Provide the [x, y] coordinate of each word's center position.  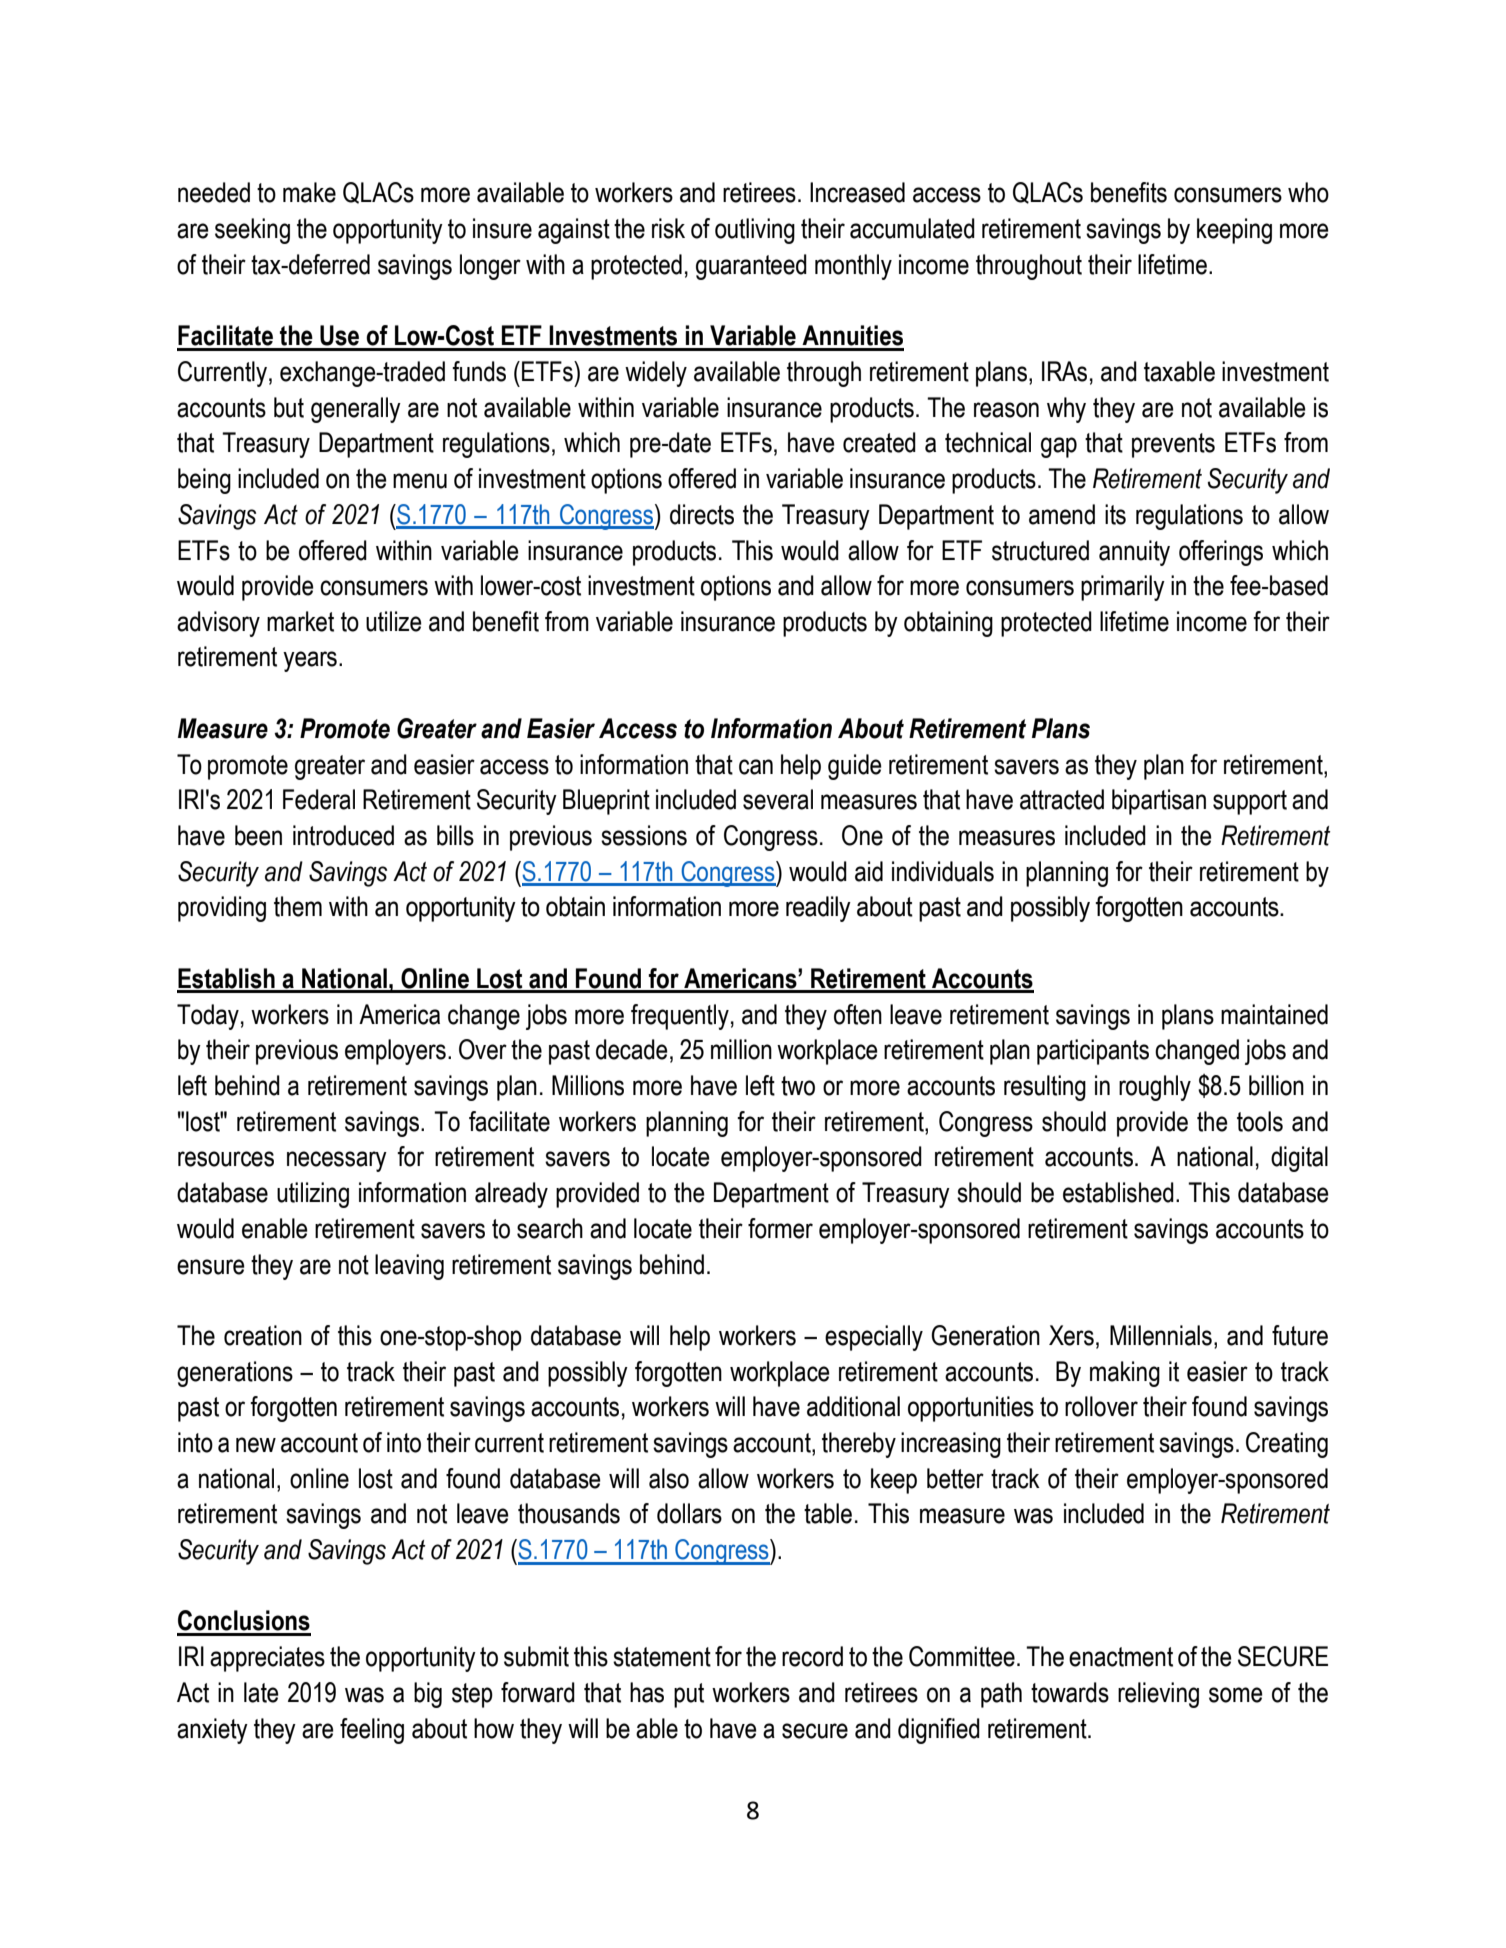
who [1308, 192]
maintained [1274, 1014]
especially [874, 1338]
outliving [755, 231]
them [298, 906]
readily [818, 909]
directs [702, 514]
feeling [372, 1731]
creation [263, 1335]
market [300, 621]
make [309, 192]
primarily [1123, 588]
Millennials [1161, 1335]
